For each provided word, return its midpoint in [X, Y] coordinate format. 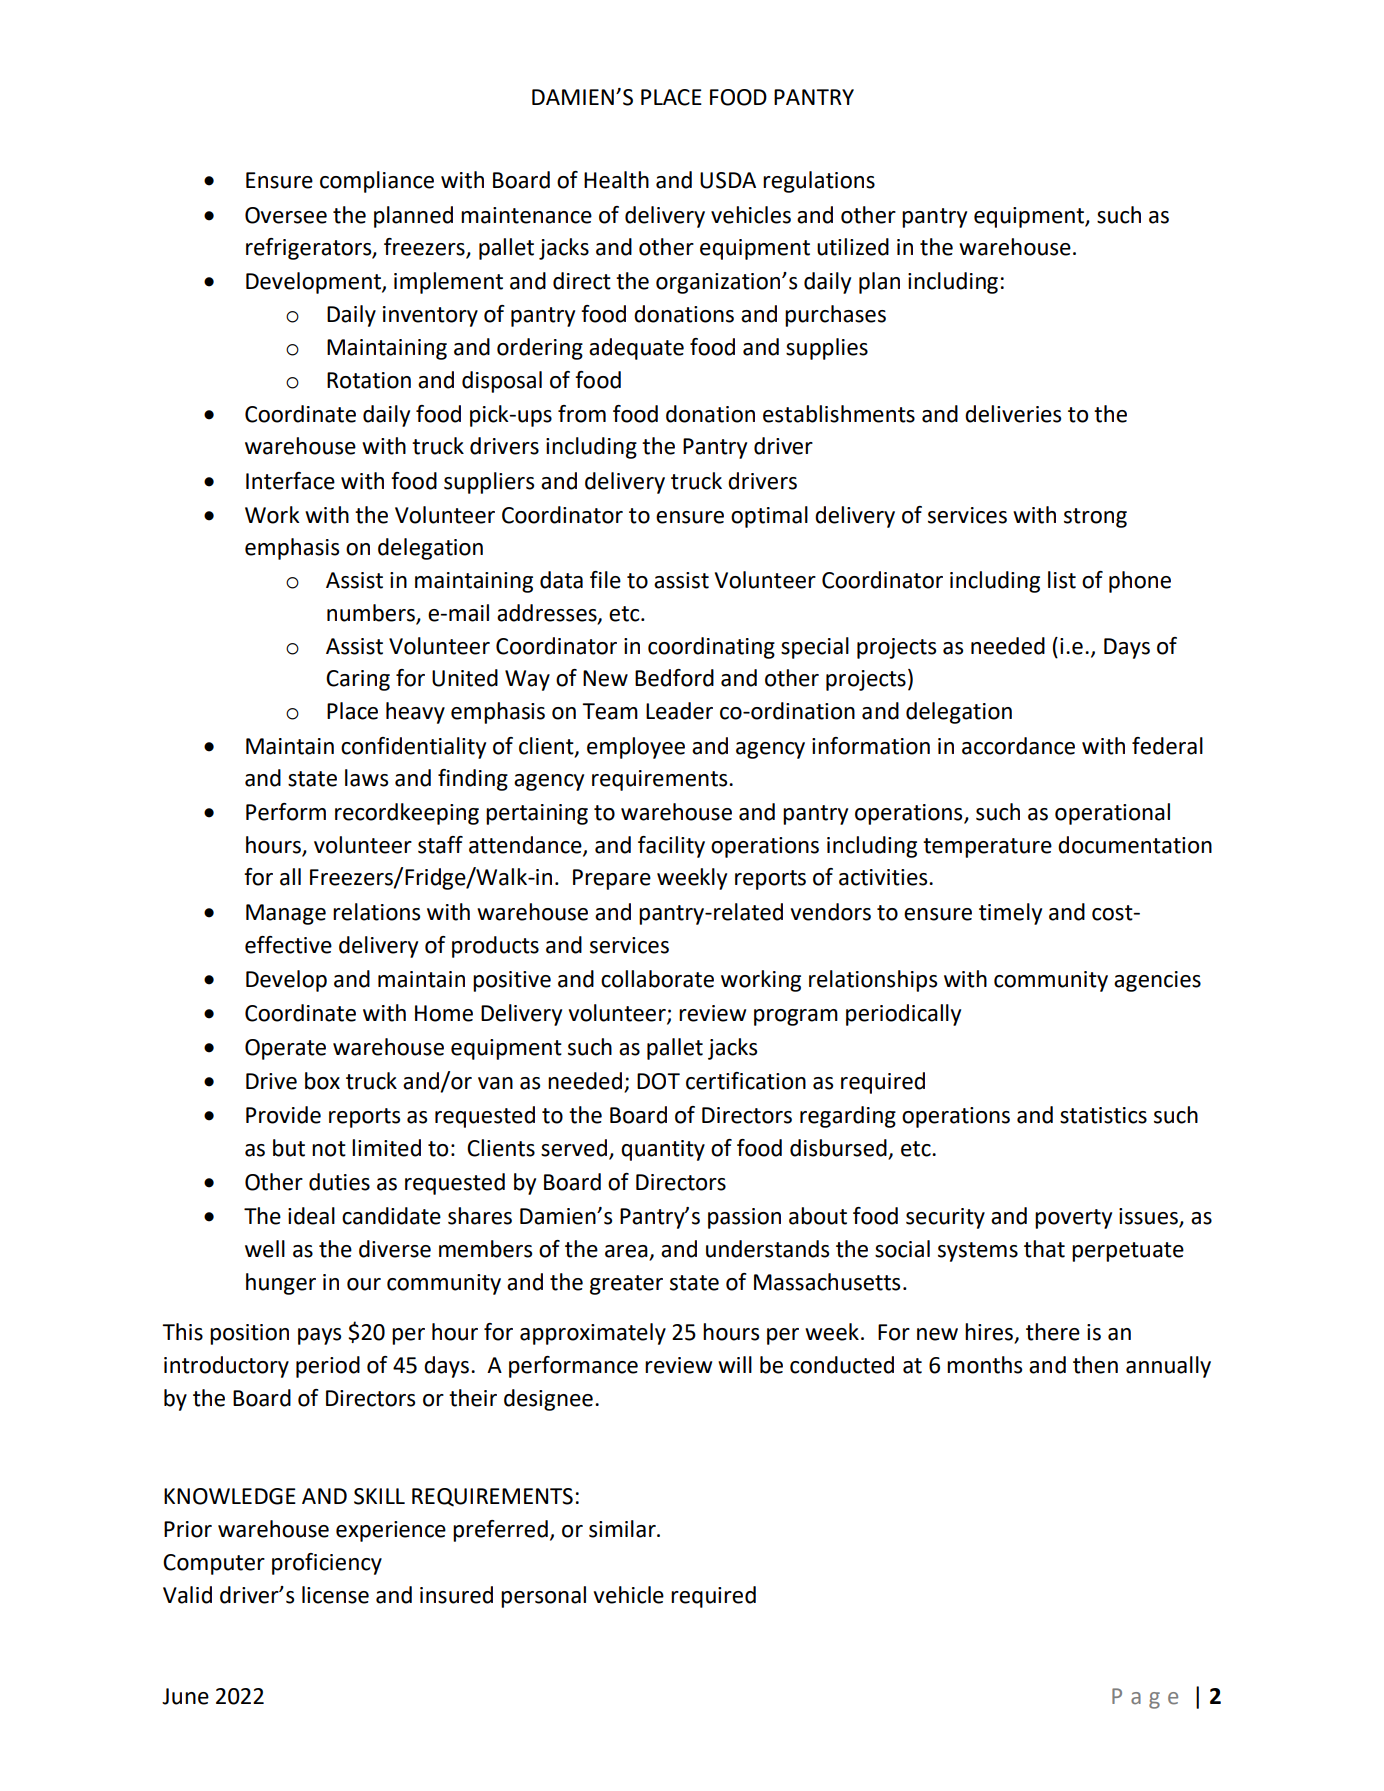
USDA [728, 180]
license [335, 1595]
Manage [286, 914]
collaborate [657, 979]
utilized [853, 247]
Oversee [286, 215]
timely [1010, 914]
